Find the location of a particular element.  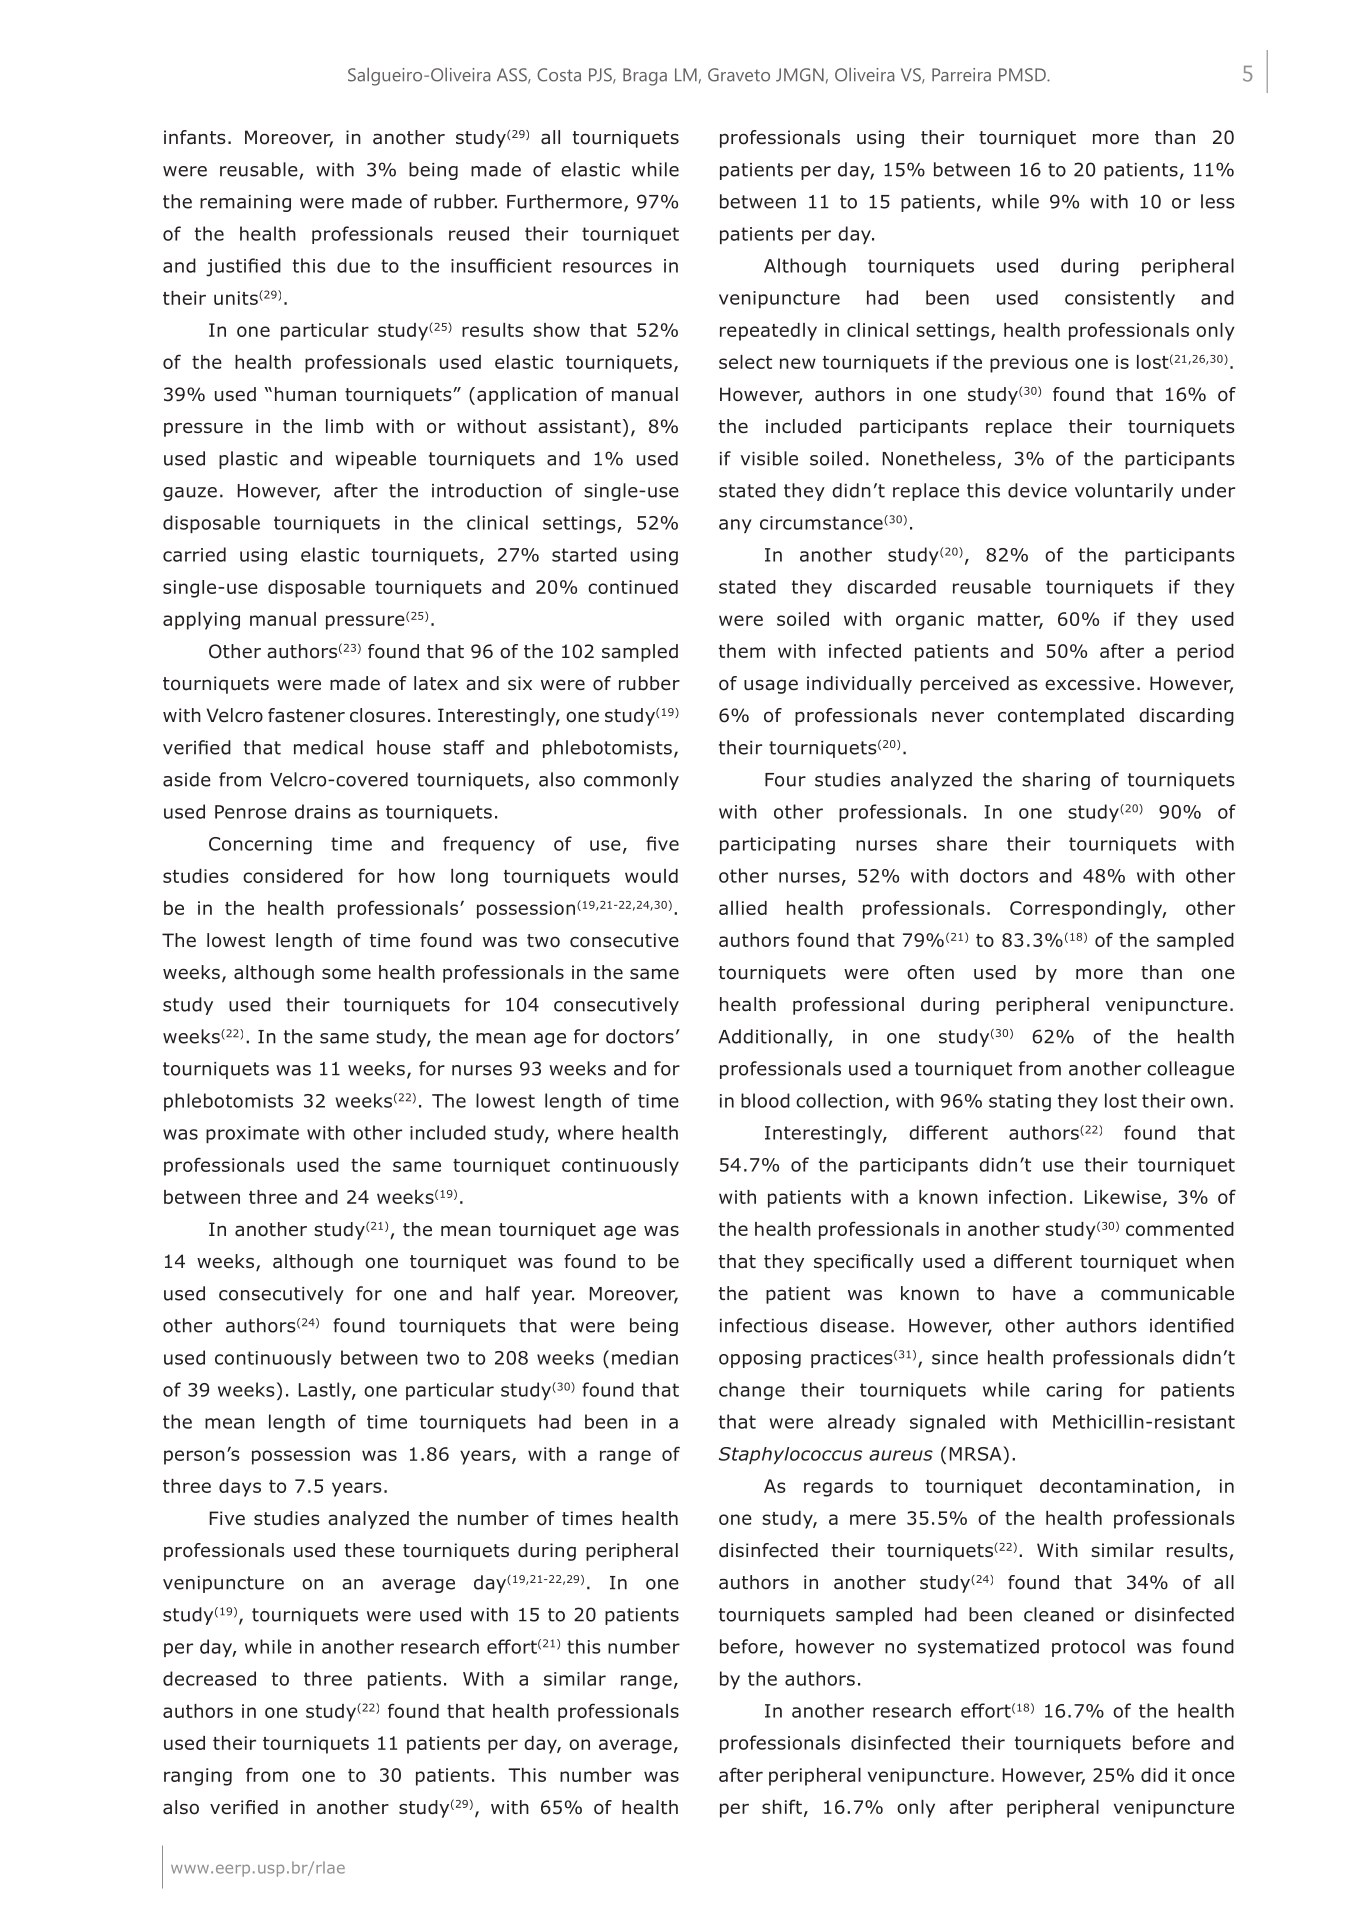

Likewise is located at coordinates (1123, 1197).
